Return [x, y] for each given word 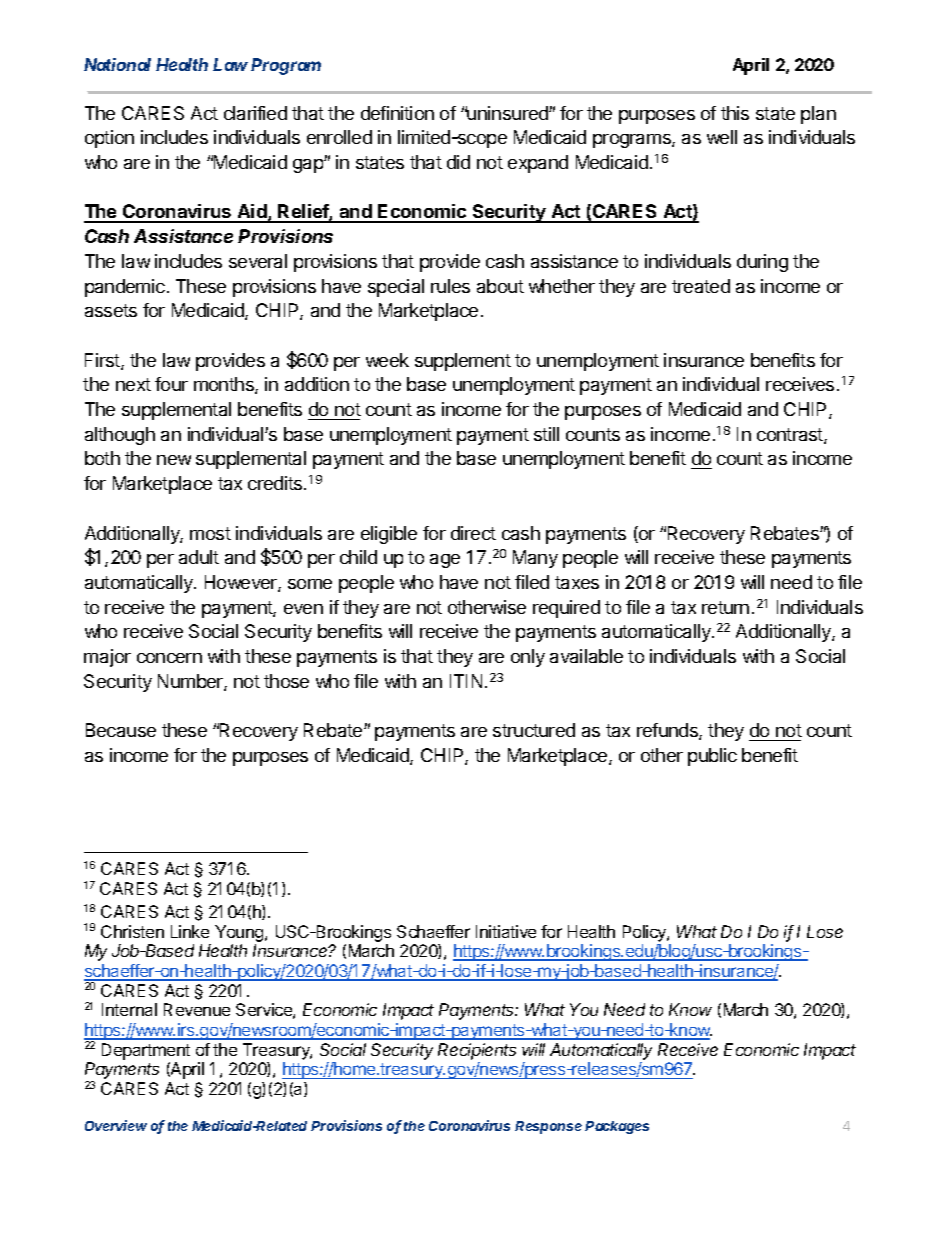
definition [397, 113]
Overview [116, 1125]
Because [121, 730]
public [712, 757]
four [171, 384]
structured [534, 730]
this [735, 113]
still [546, 434]
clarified [255, 113]
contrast [791, 436]
